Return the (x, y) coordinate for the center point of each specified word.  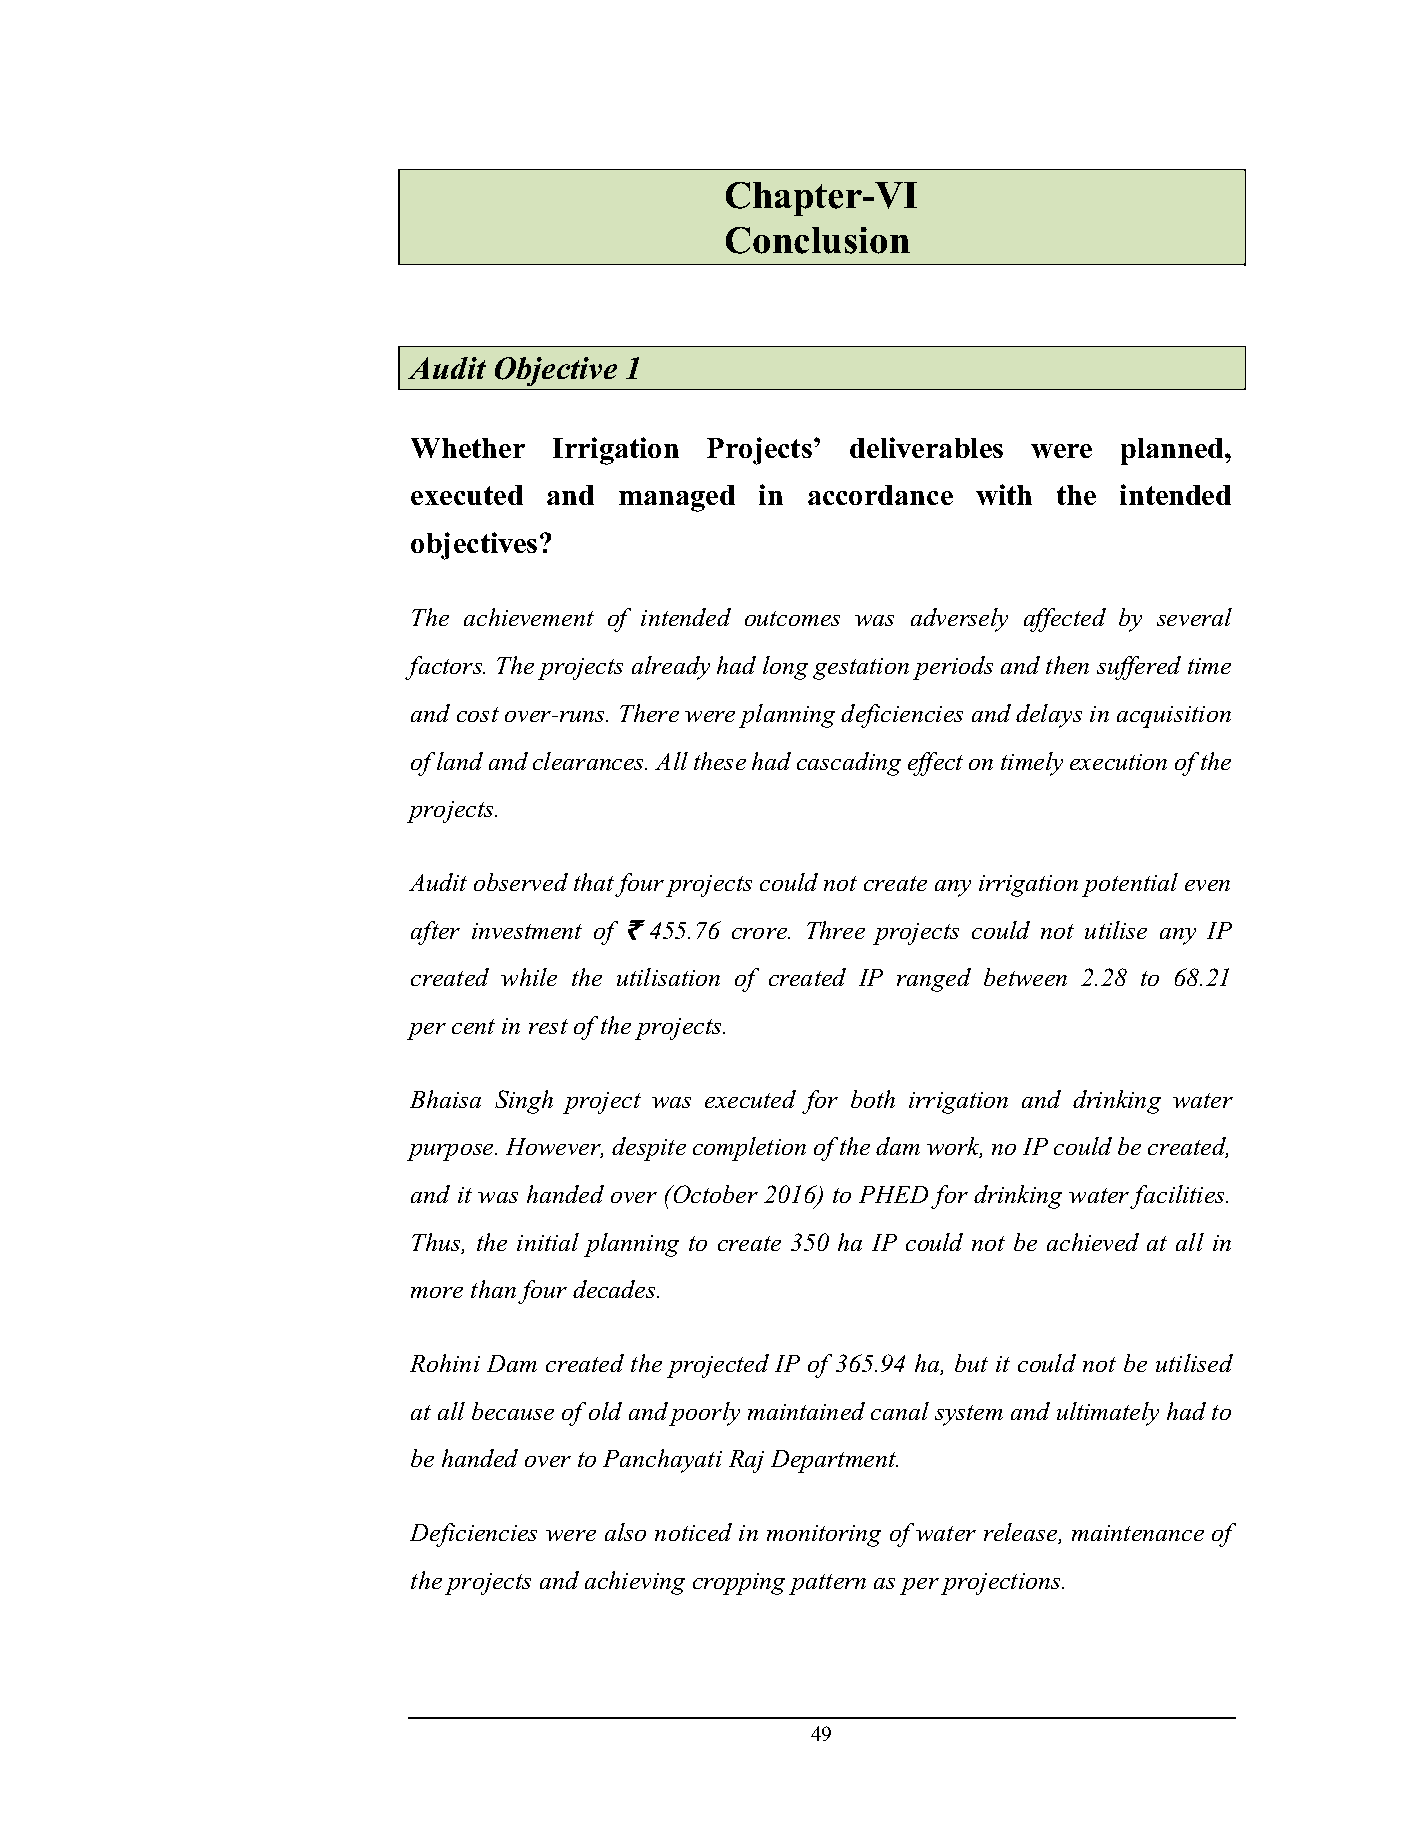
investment (527, 931)
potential (1130, 885)
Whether (468, 448)
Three (836, 930)
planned (1173, 451)
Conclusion (818, 240)
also (625, 1532)
